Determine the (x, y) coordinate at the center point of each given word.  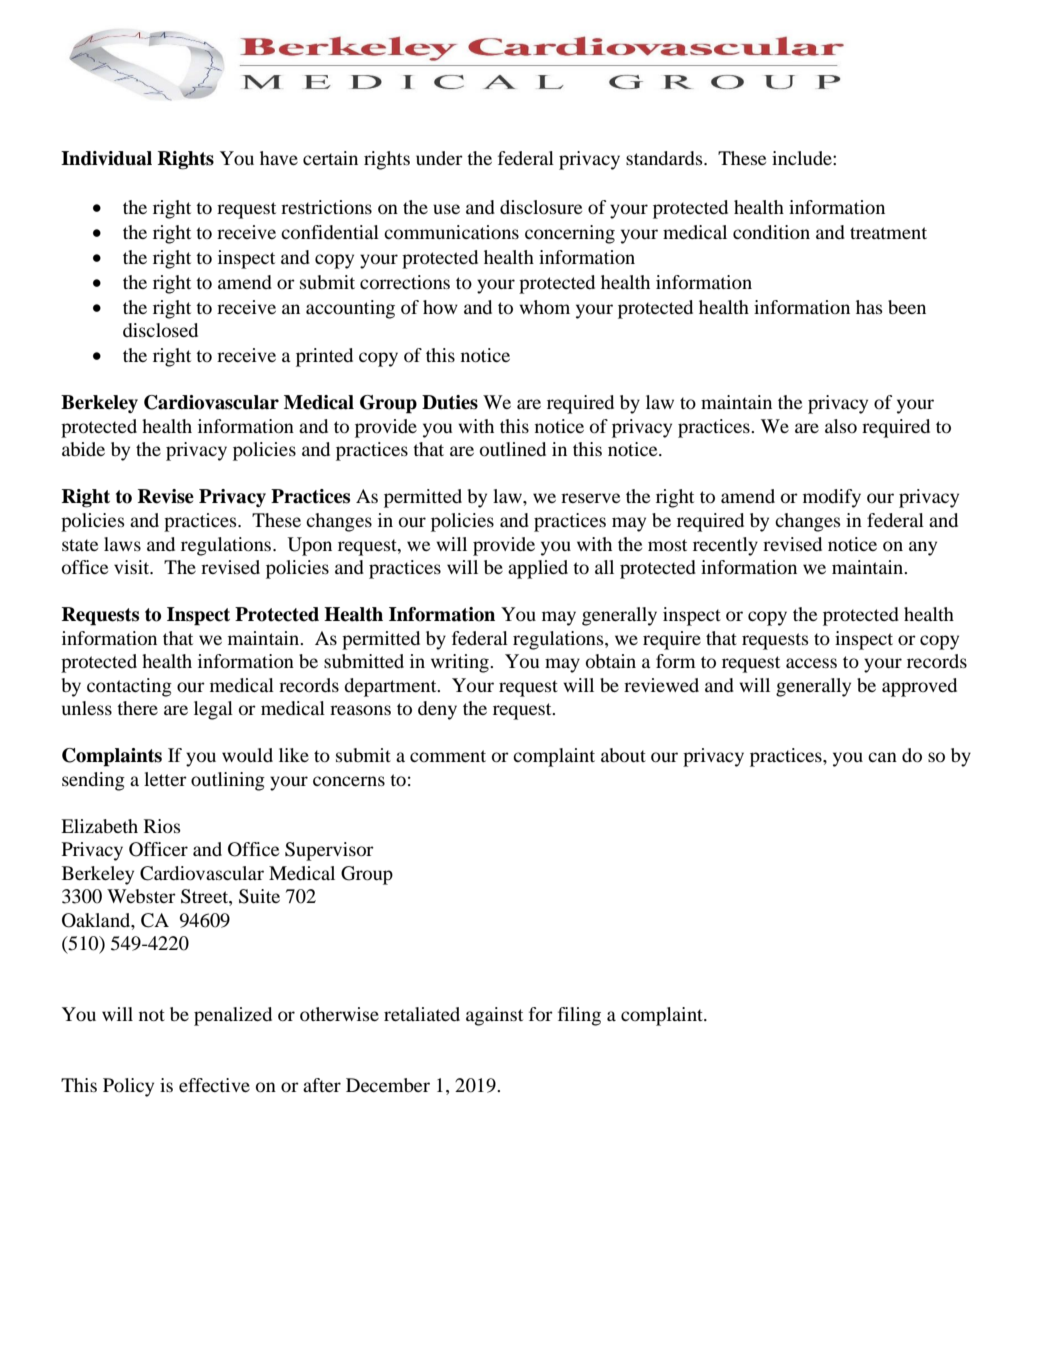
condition (771, 232)
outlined (513, 449)
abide (83, 449)
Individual (106, 158)
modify (832, 498)
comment (448, 756)
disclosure (541, 207)
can (882, 757)
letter (165, 779)
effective (214, 1085)
